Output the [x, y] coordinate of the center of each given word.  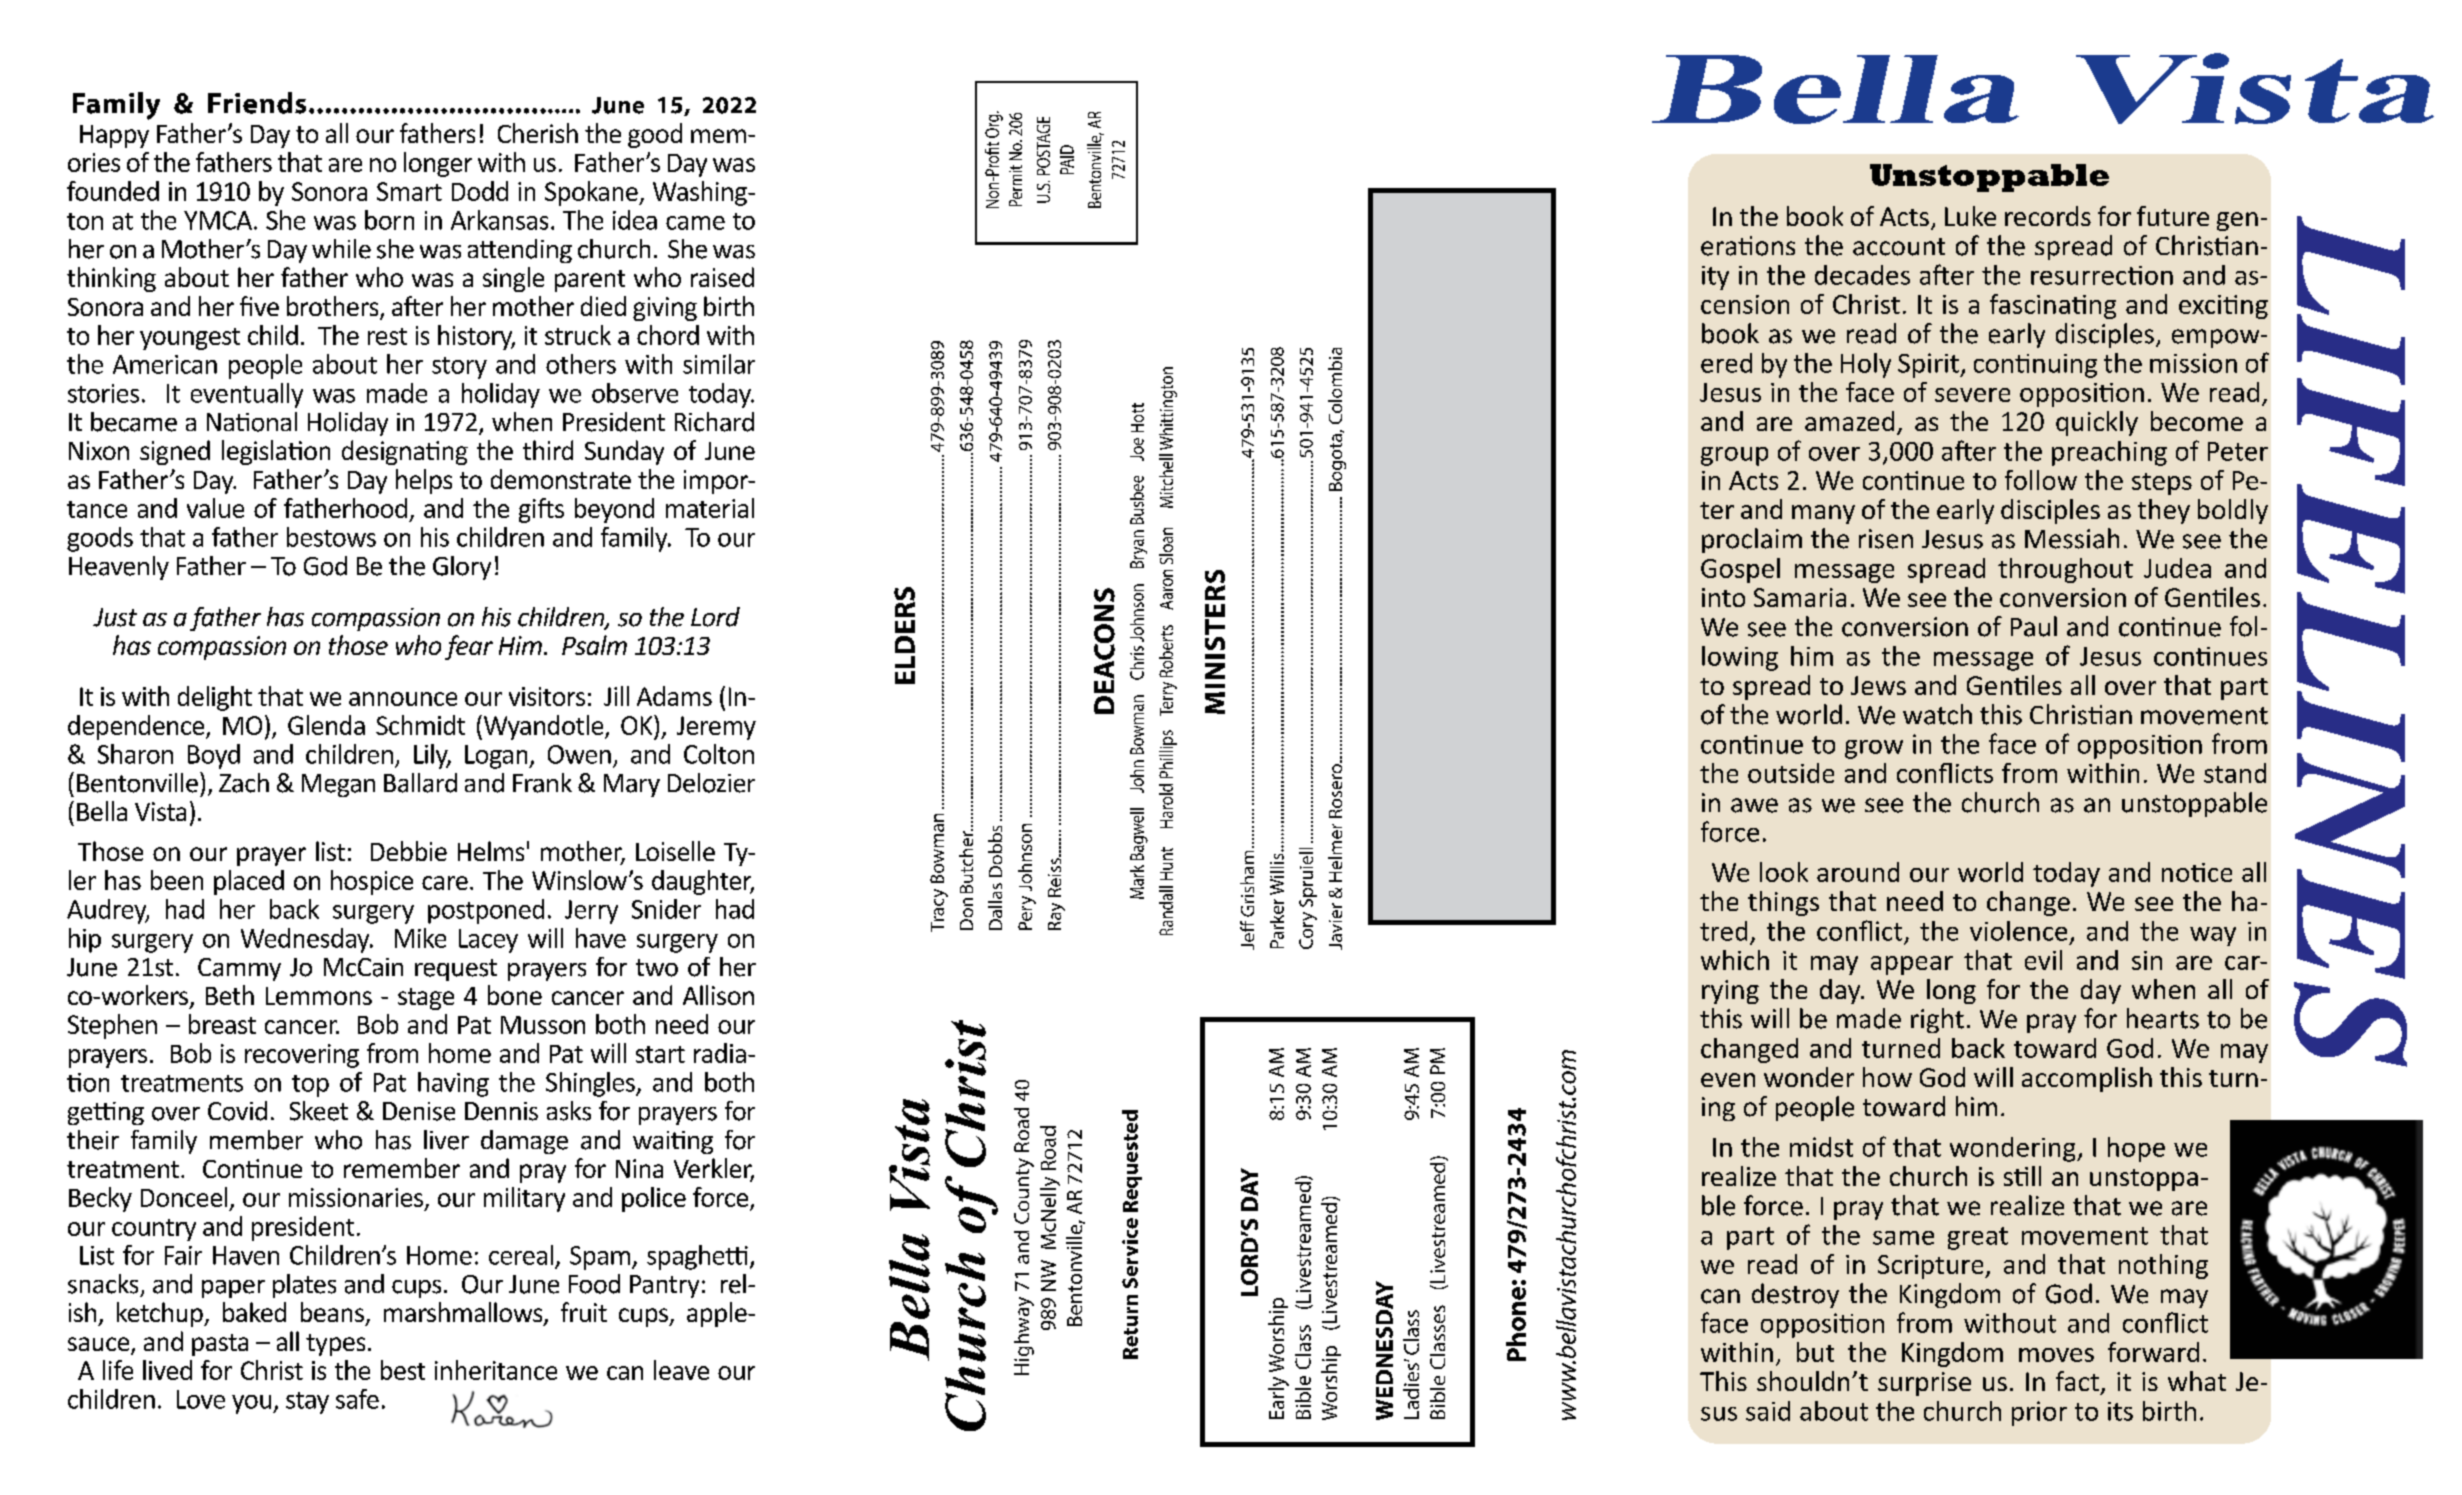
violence [2018, 931]
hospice [372, 882]
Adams [674, 696]
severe [1972, 395]
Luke [1970, 216]
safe [357, 1399]
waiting [673, 1142]
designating [405, 452]
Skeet [319, 1111]
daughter [703, 882]
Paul [2034, 626]
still [2022, 1176]
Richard [714, 422]
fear [469, 647]
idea [635, 220]
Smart [409, 191]
